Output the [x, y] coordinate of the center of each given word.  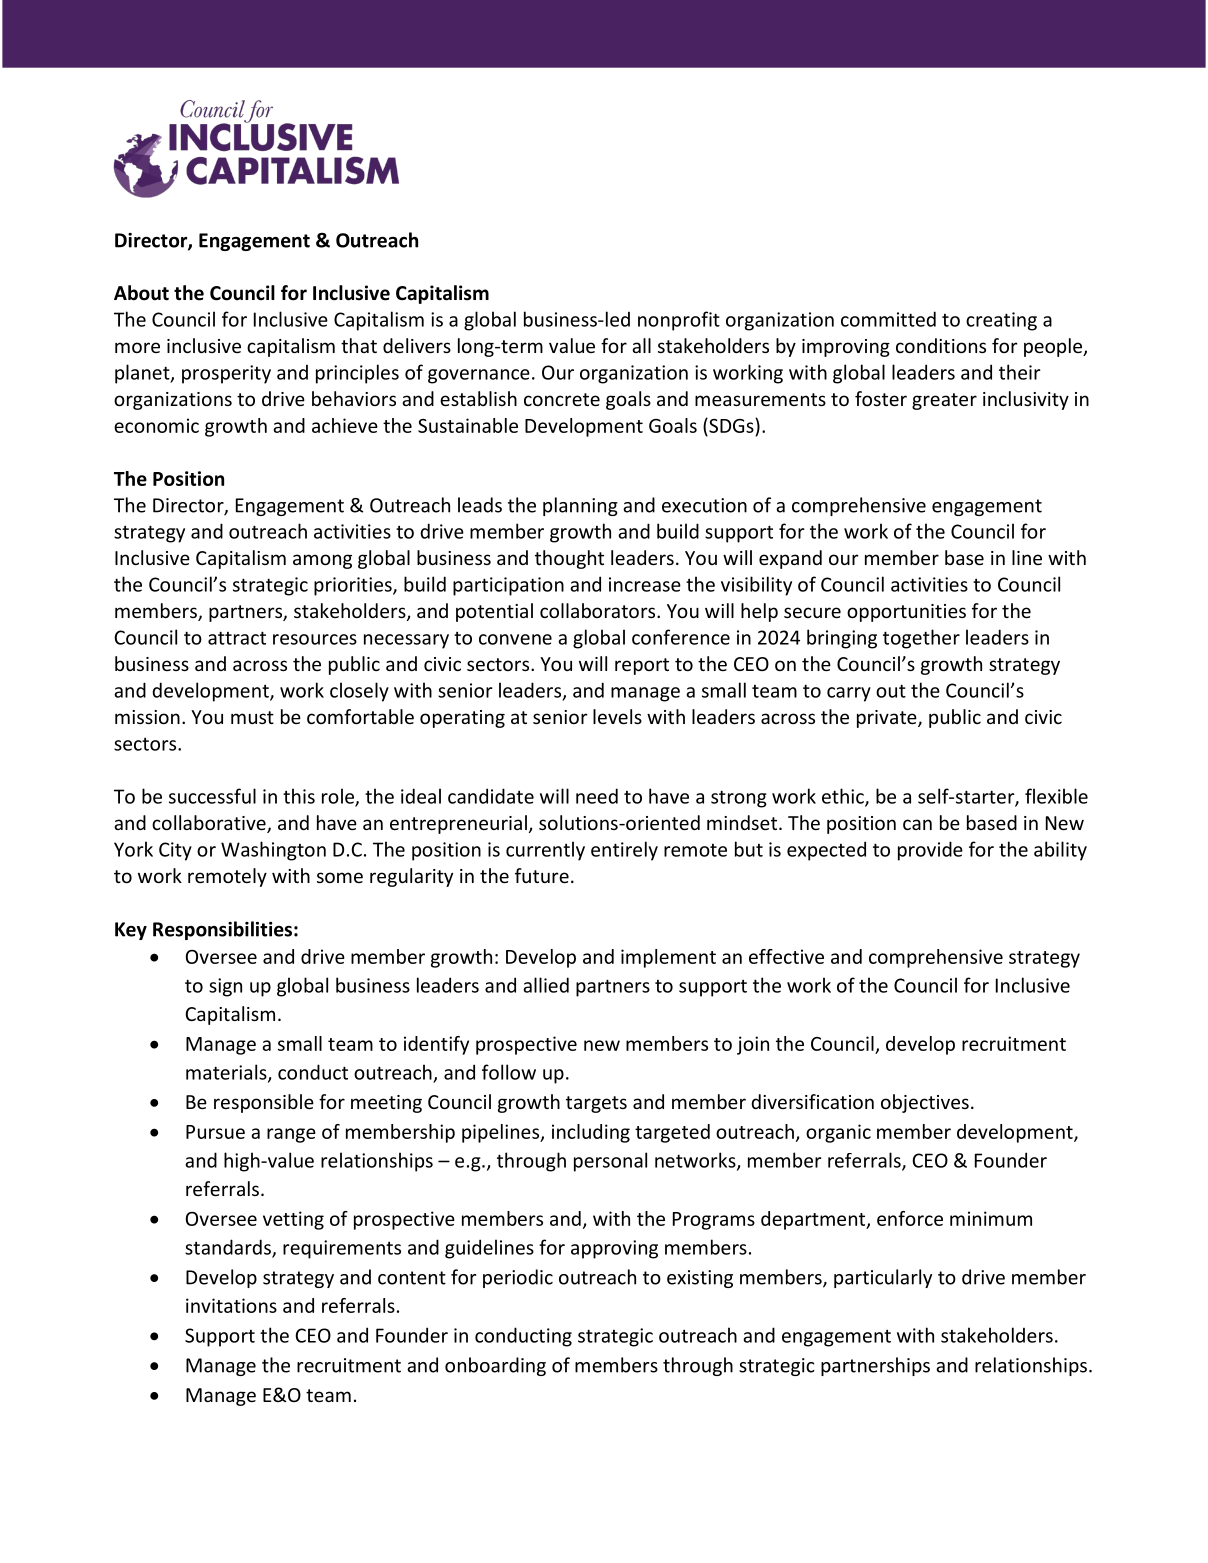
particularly [883, 1278]
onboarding [495, 1366]
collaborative [210, 824]
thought [569, 559]
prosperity [226, 374]
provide [930, 851]
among [322, 561]
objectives [925, 1103]
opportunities [906, 613]
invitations [231, 1305]
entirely [624, 851]
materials [227, 1073]
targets [596, 1104]
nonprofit [679, 321]
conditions [941, 345]
